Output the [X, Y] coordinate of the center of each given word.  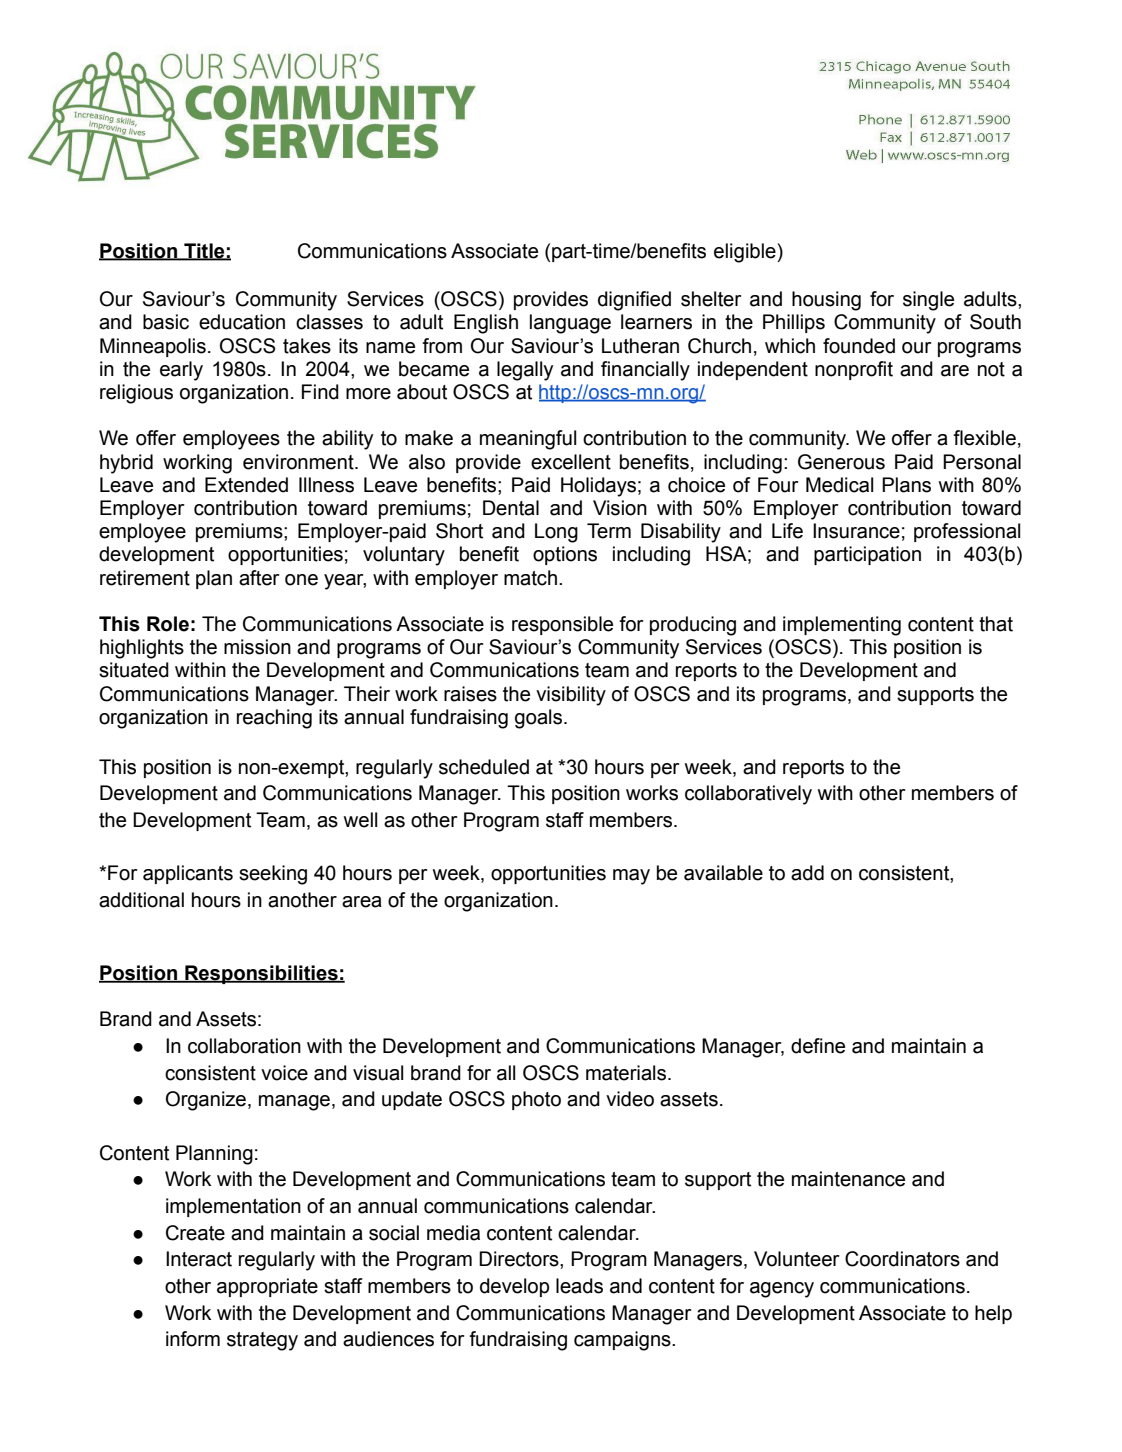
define [818, 1046]
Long [556, 533]
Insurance [856, 531]
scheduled [484, 767]
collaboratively [748, 795]
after [259, 578]
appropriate [267, 1287]
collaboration [244, 1046]
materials [626, 1073]
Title [204, 251]
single [928, 301]
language [570, 324]
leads [579, 1286]
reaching [274, 719]
